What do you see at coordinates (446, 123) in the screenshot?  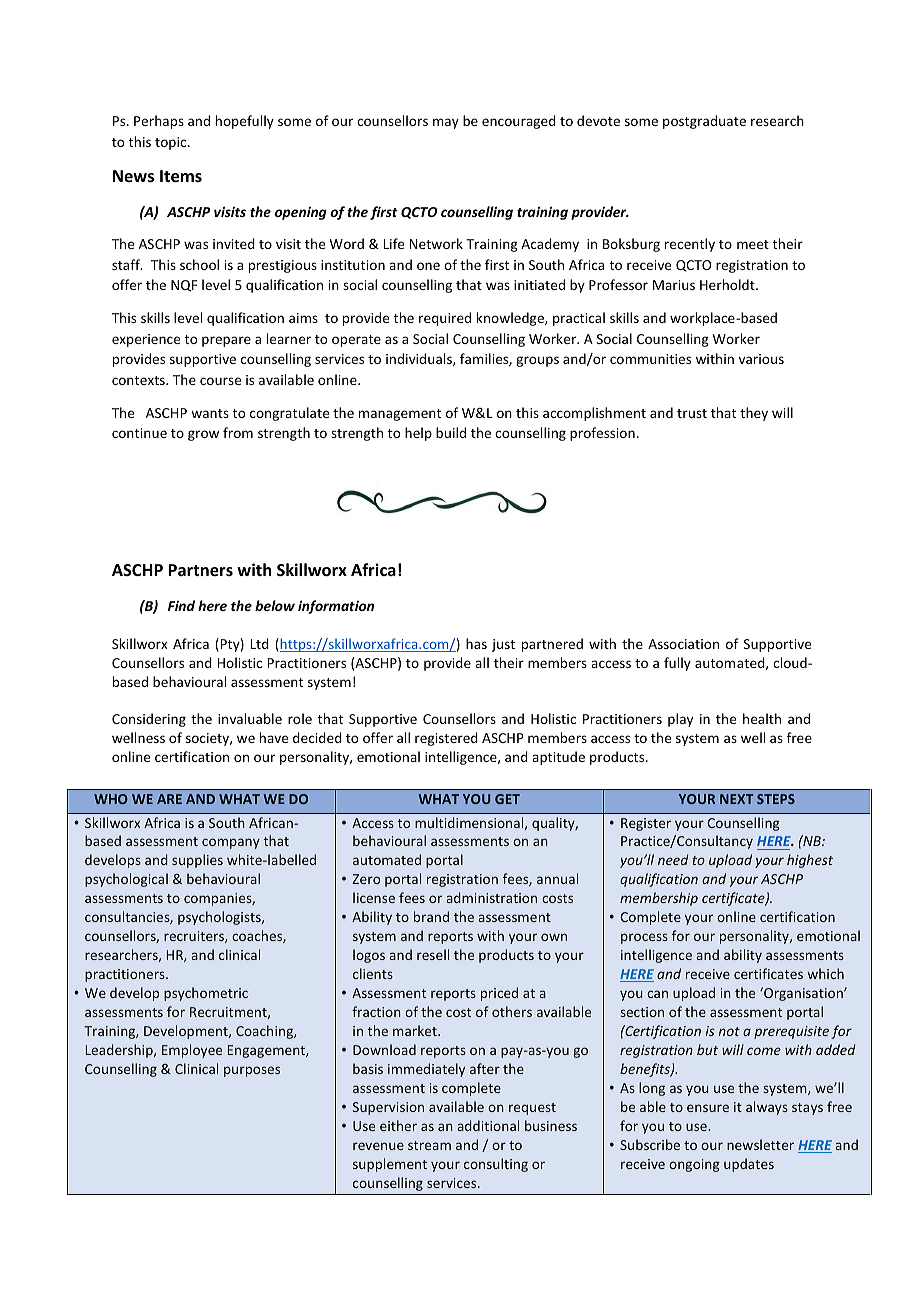 I see `may` at bounding box center [446, 123].
